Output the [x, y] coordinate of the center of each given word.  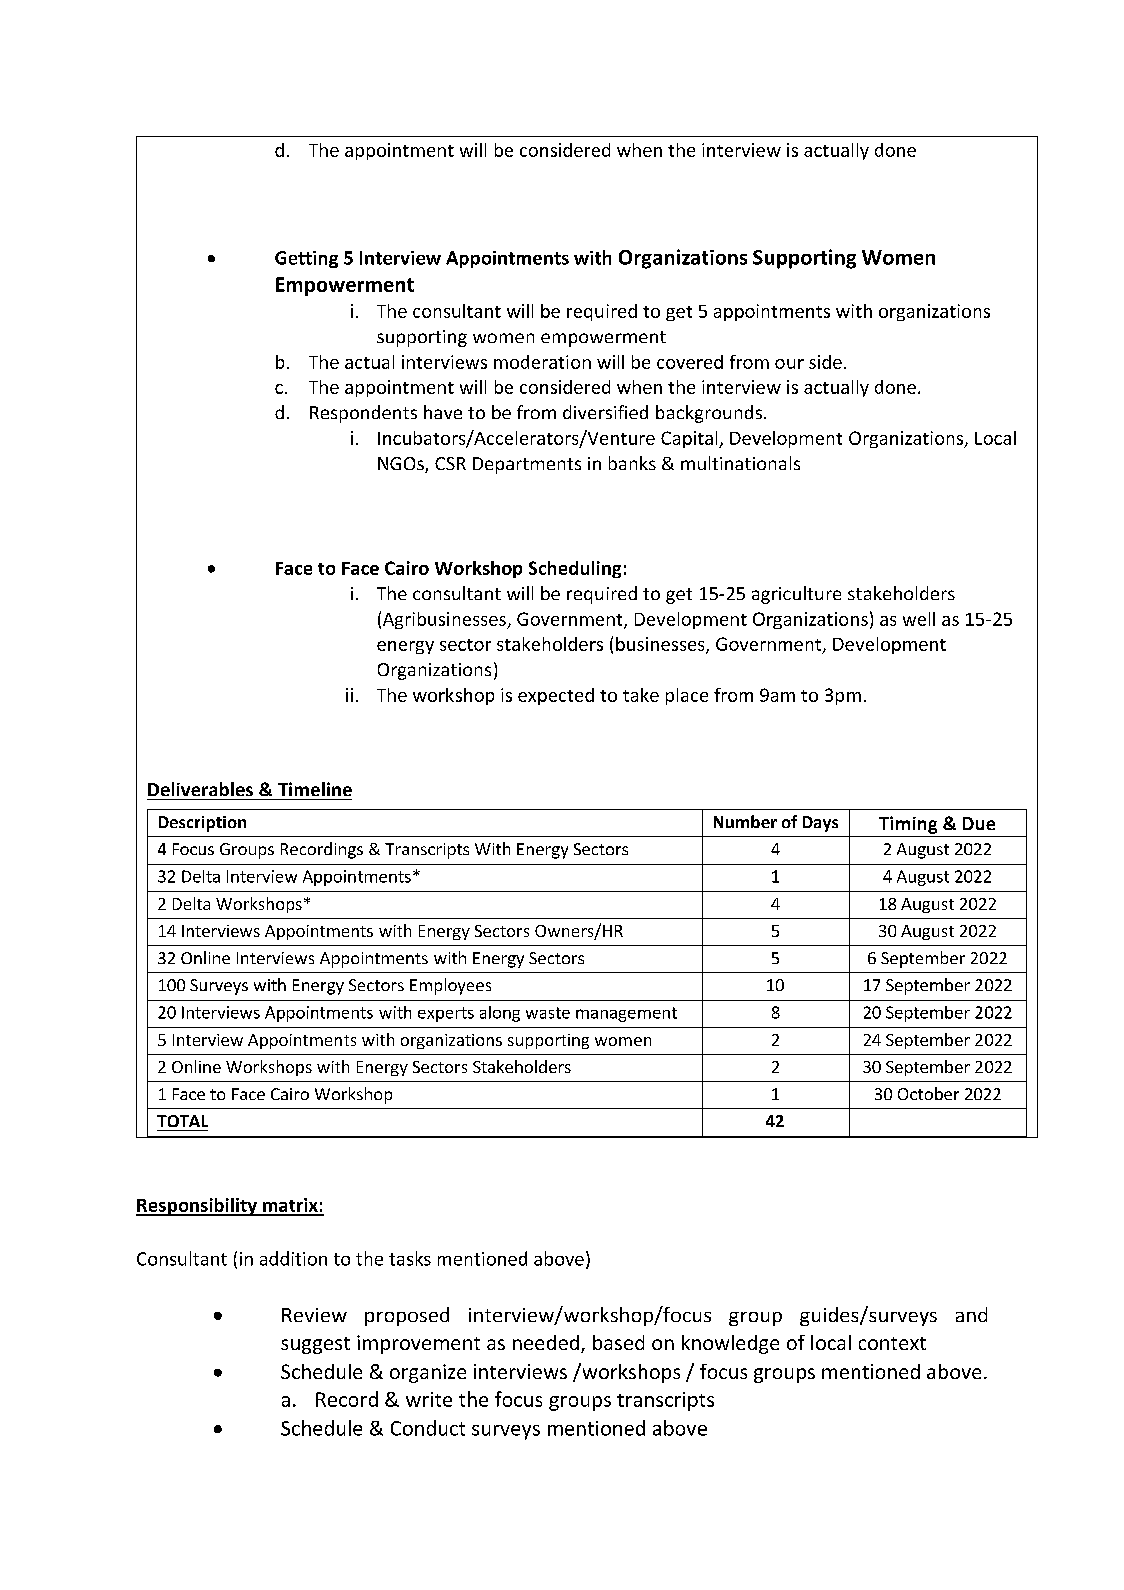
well [919, 619]
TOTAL [182, 1121]
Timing [908, 825]
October [928, 1093]
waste [548, 1013]
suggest [315, 1345]
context [892, 1343]
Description [202, 824]
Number [745, 821]
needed [546, 1342]
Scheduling [575, 569]
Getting [306, 259]
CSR [450, 463]
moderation [542, 362]
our [789, 364]
